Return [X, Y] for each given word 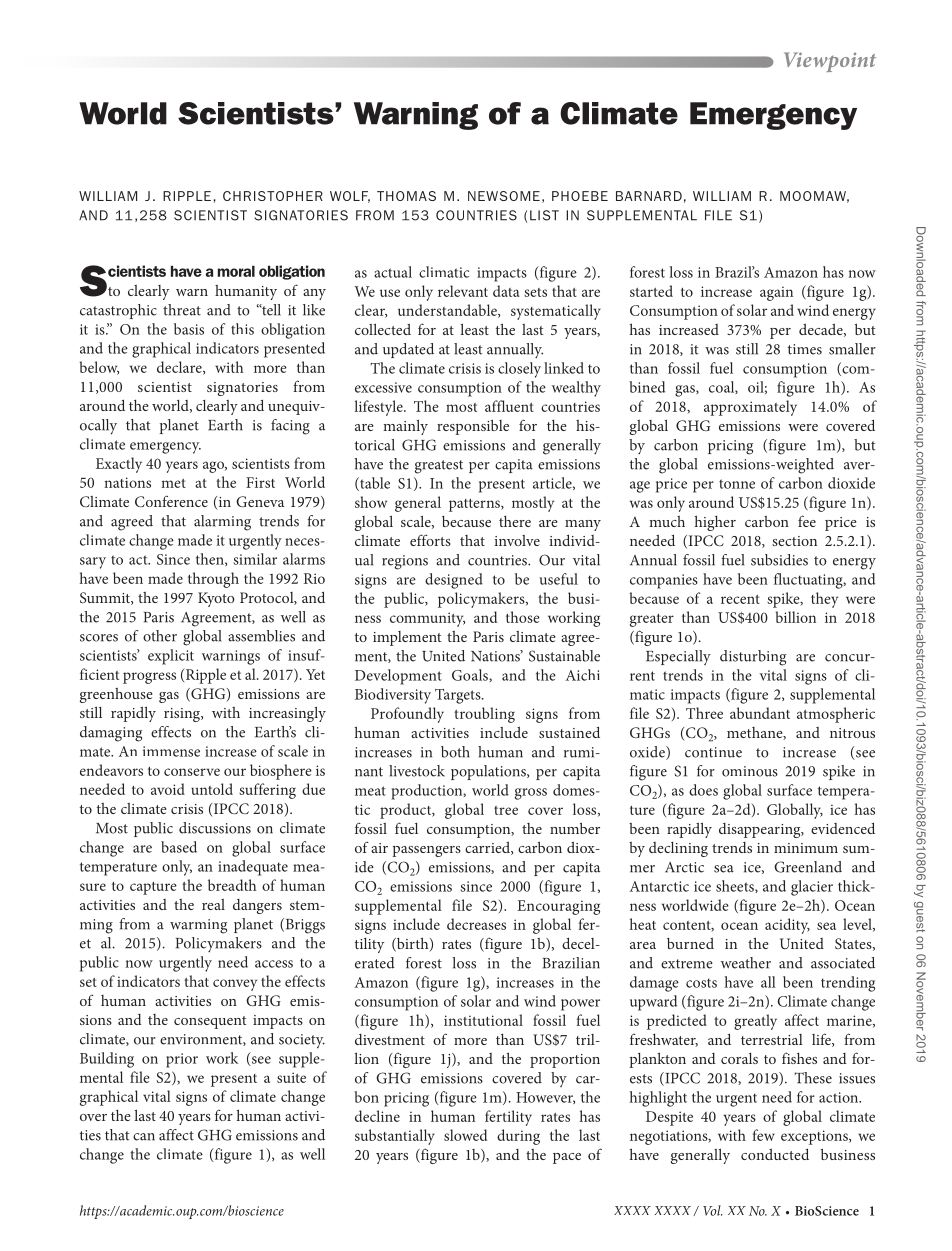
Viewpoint [830, 62]
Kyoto [216, 599]
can [144, 1137]
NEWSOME [504, 196]
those [523, 617]
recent [740, 599]
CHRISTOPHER [273, 196]
